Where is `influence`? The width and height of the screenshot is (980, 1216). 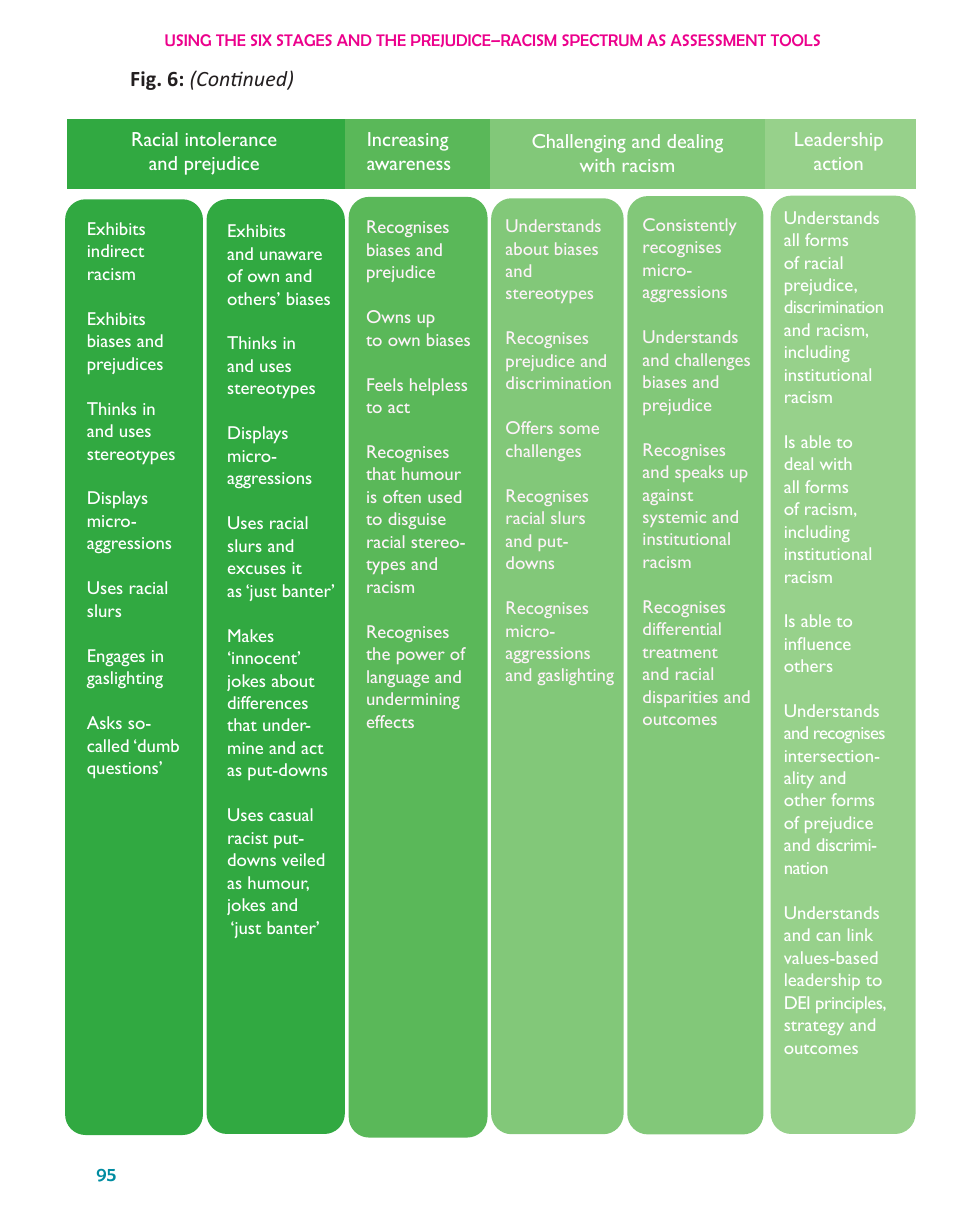 influence is located at coordinates (817, 643).
